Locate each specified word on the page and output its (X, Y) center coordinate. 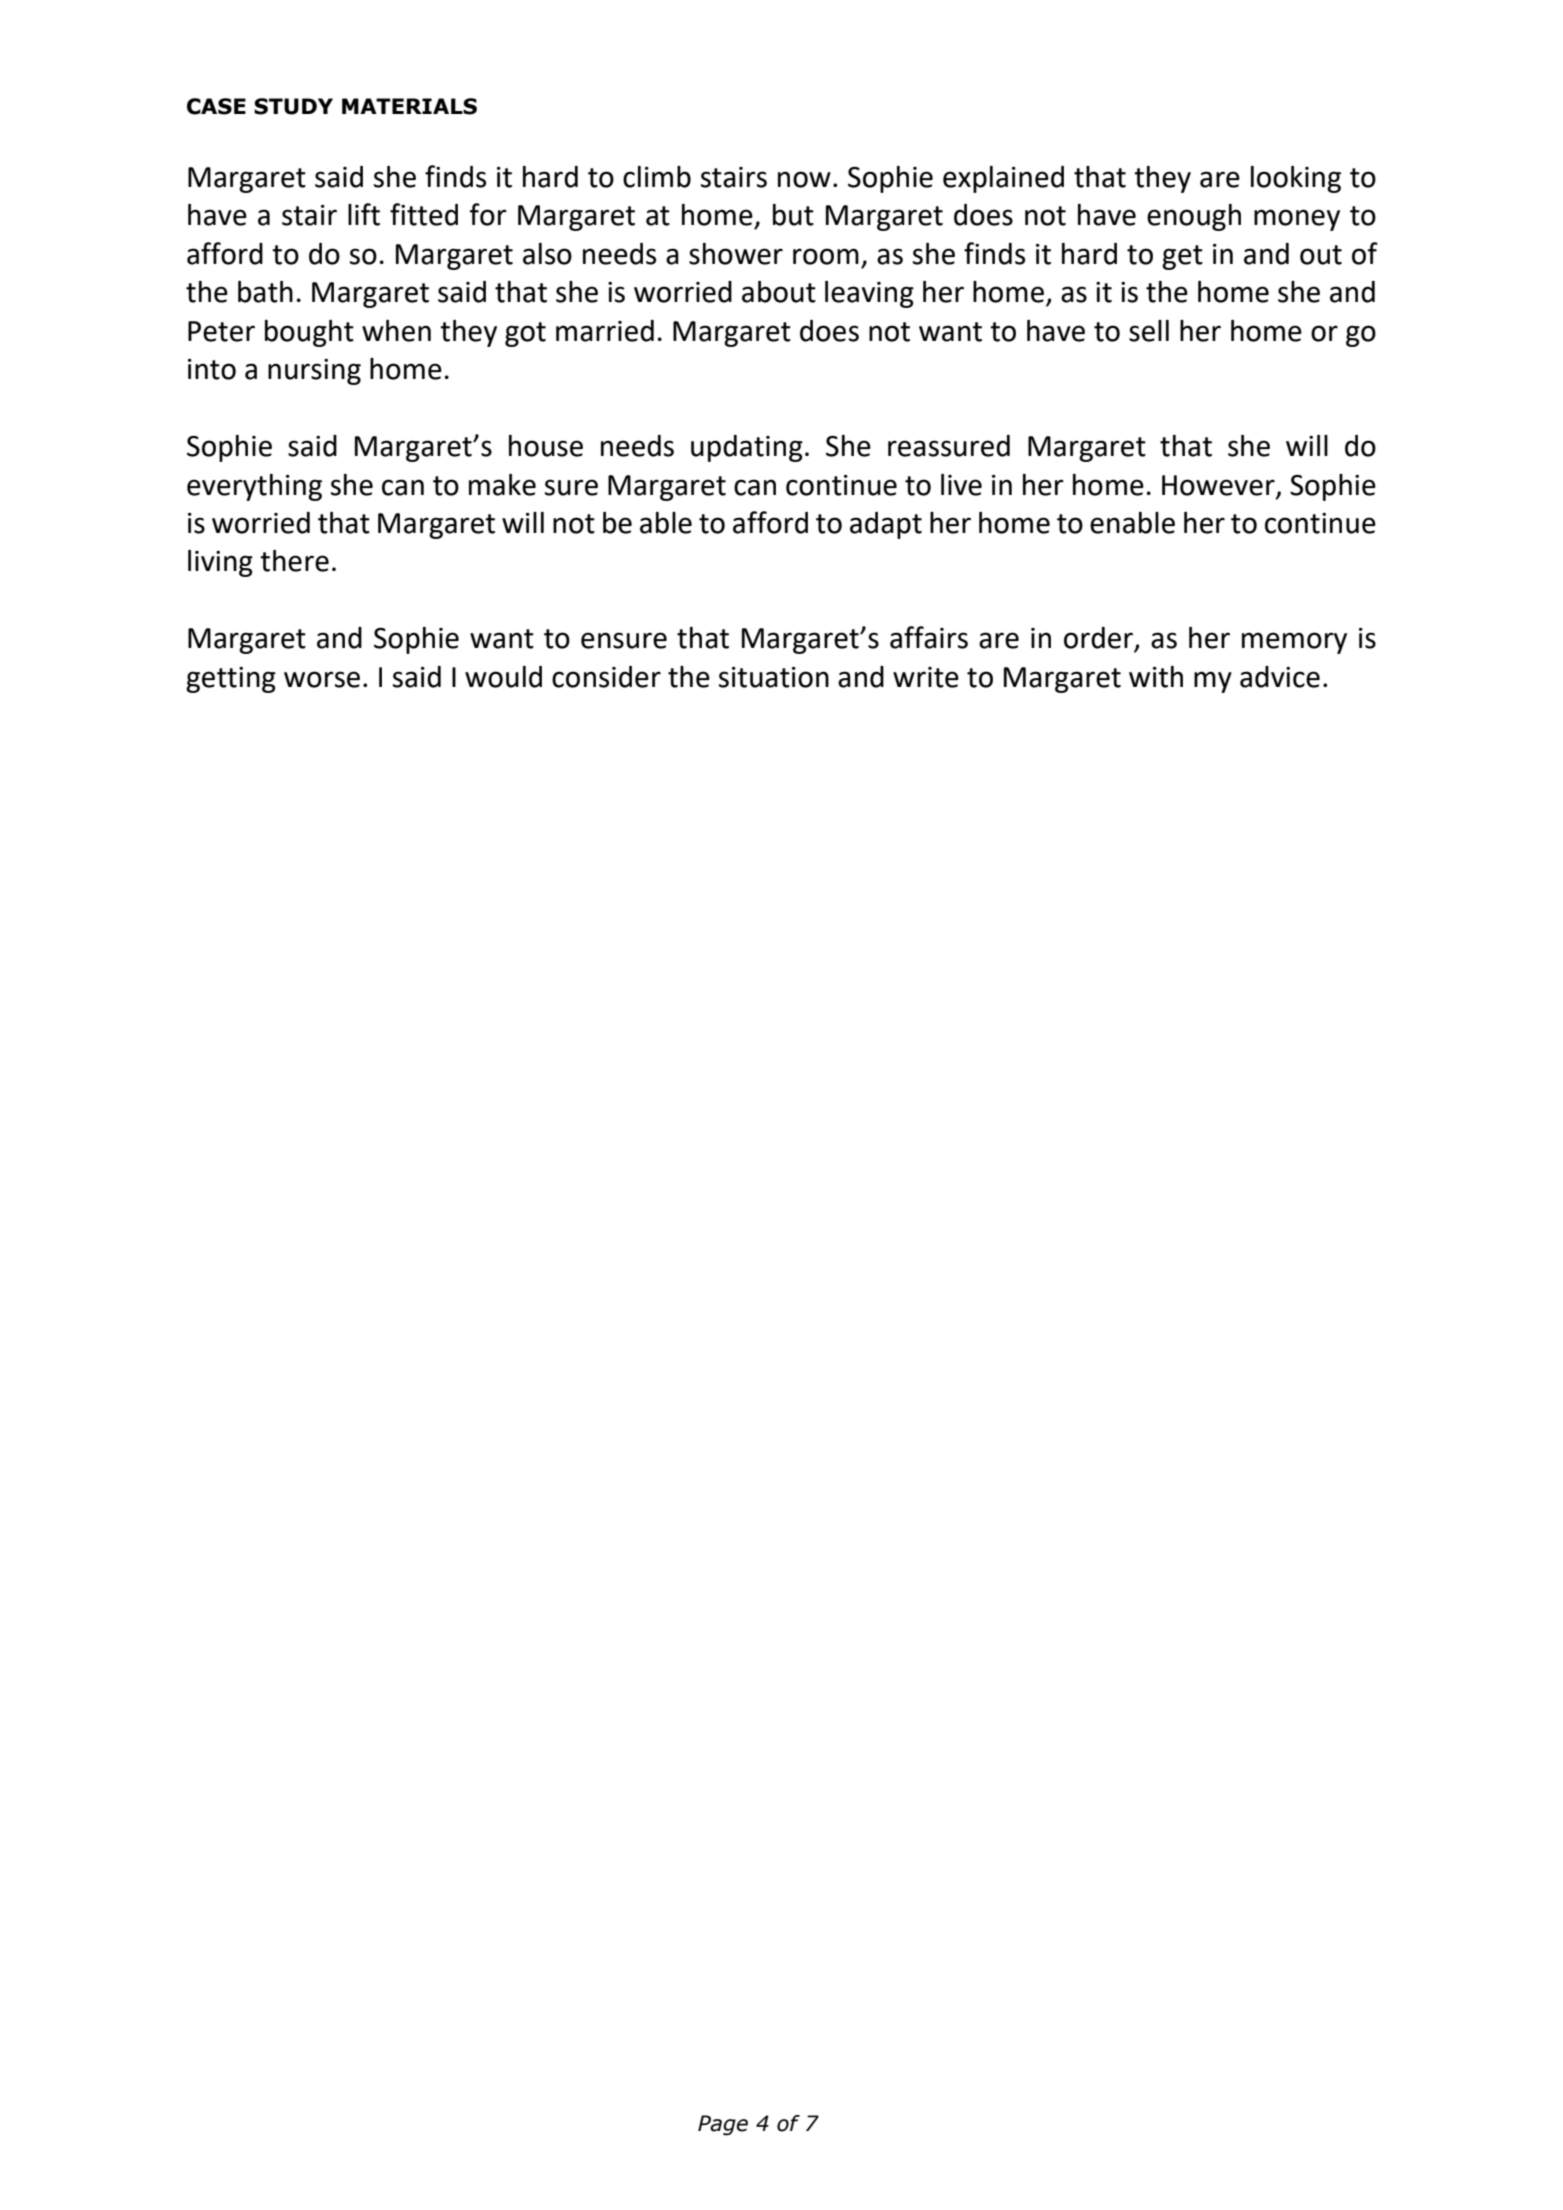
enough (1194, 217)
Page (723, 2125)
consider (606, 677)
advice (1280, 677)
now (804, 179)
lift (364, 214)
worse (322, 679)
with (1156, 677)
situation (774, 677)
